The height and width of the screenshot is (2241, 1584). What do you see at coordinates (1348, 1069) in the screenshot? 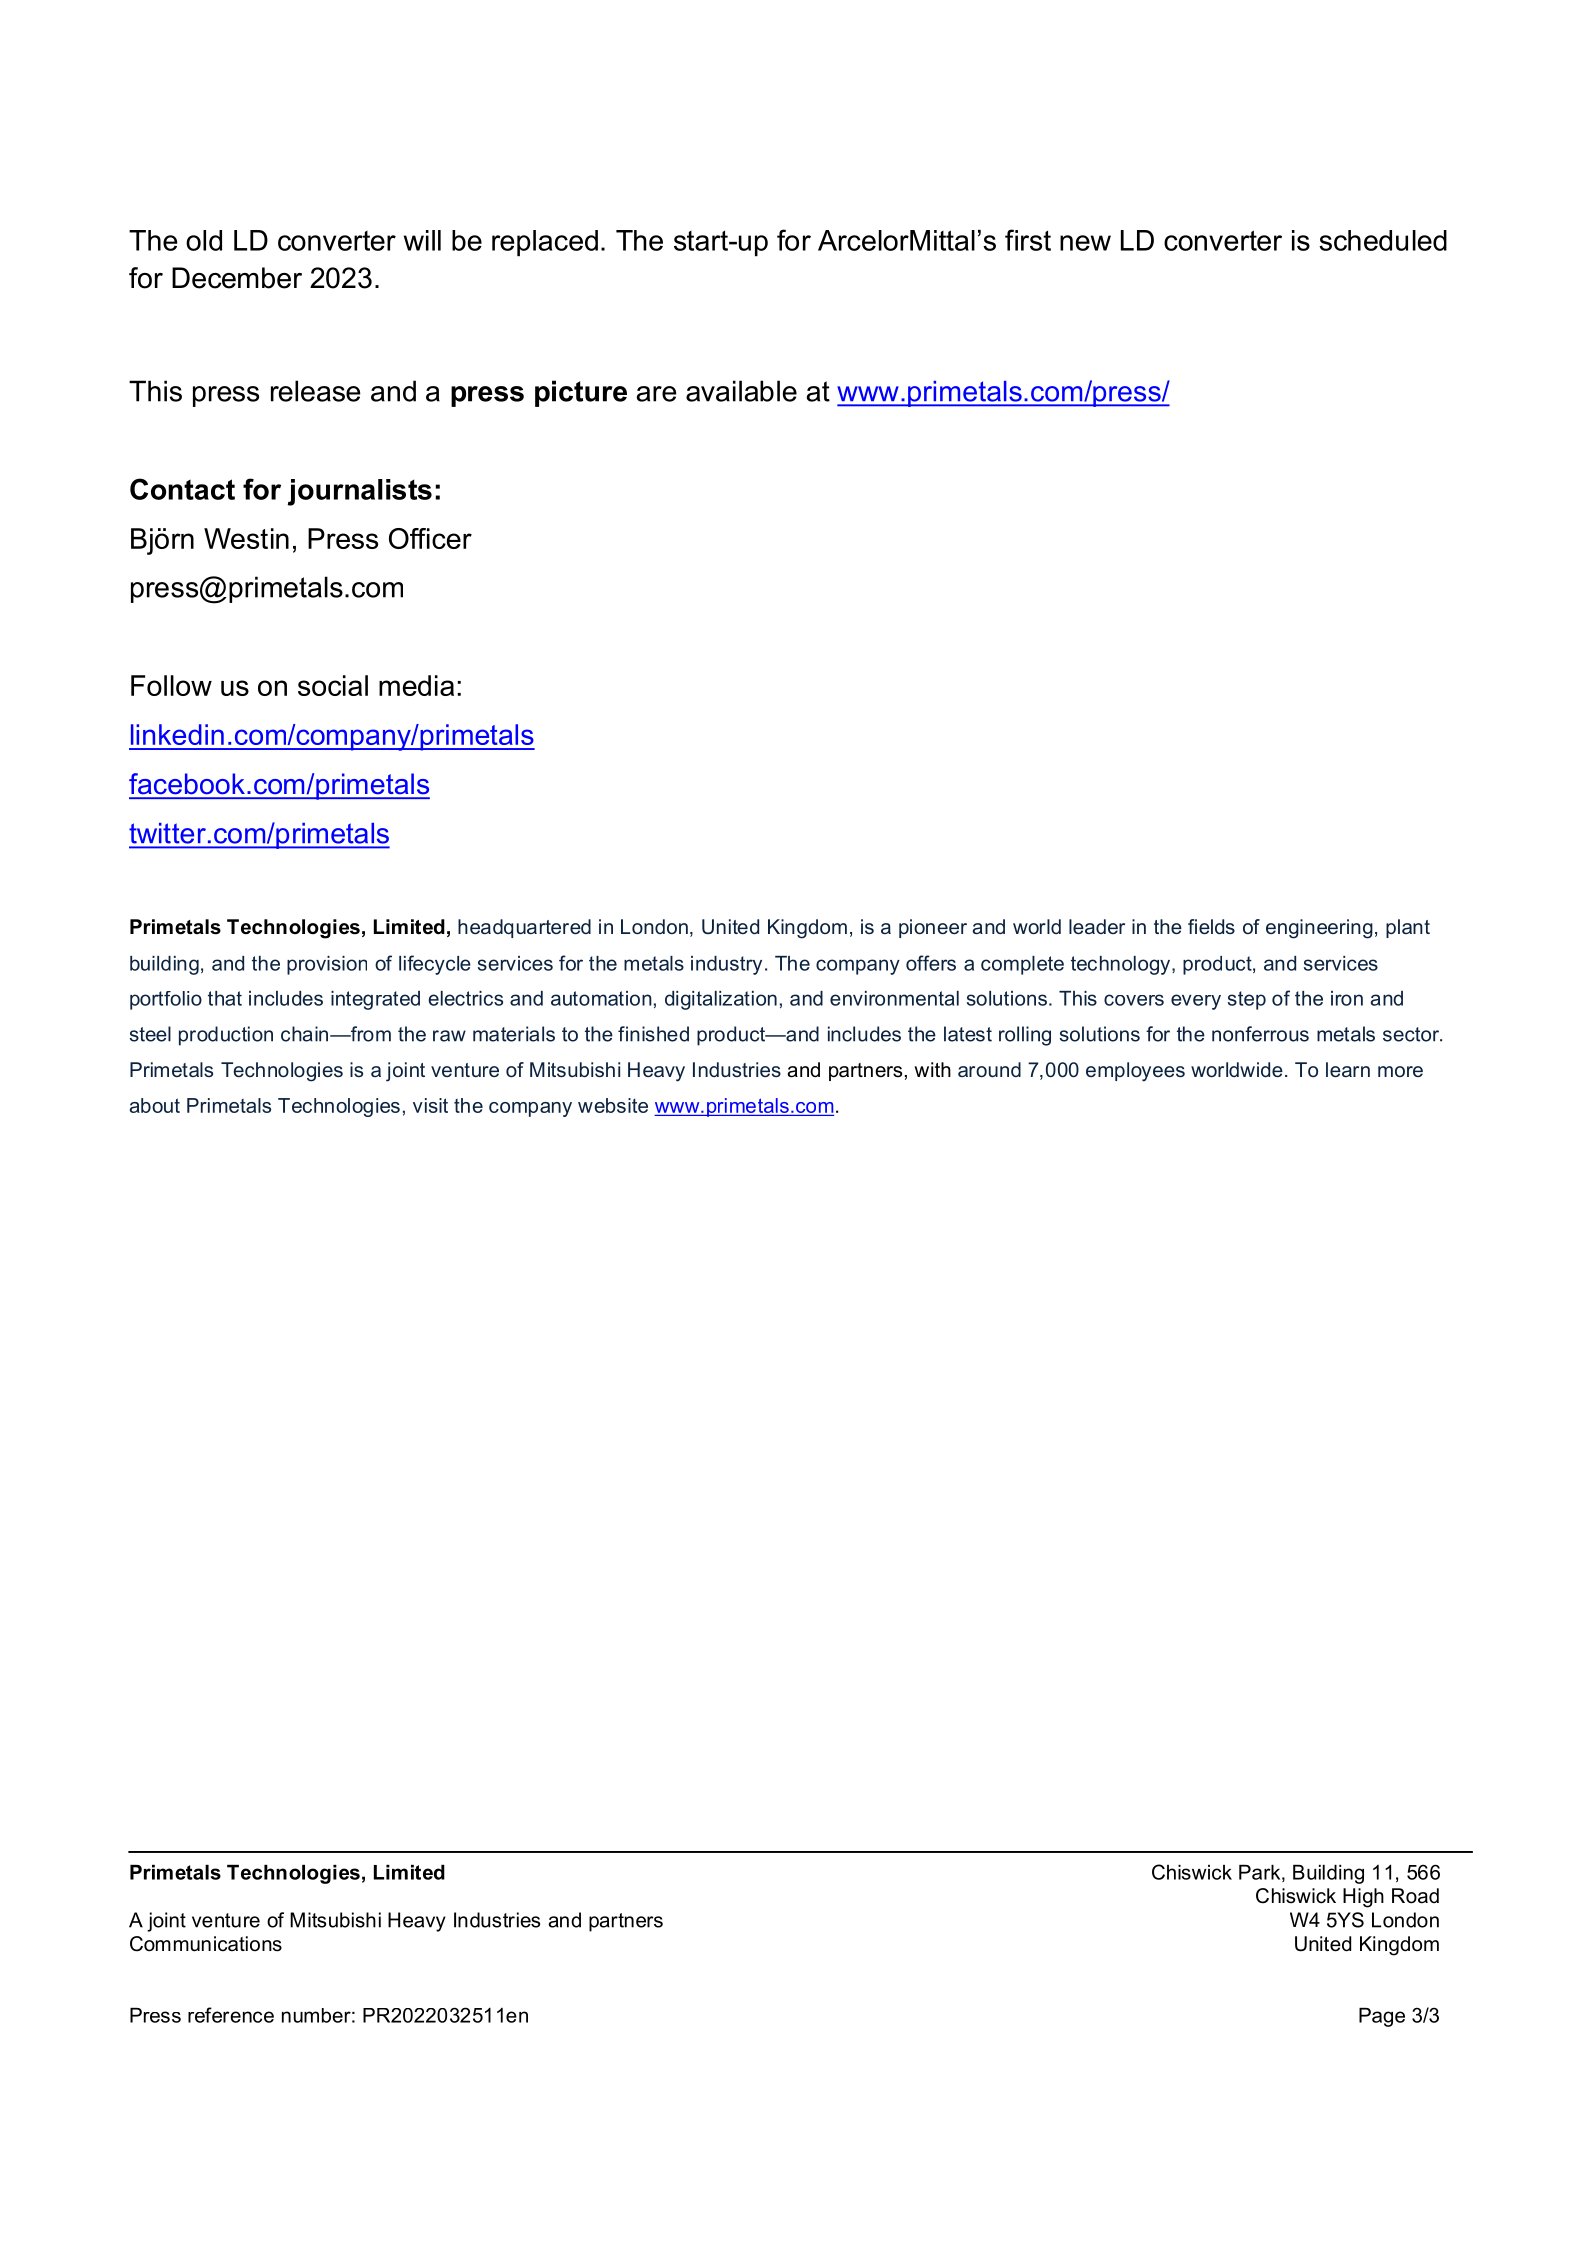
I see `learn` at bounding box center [1348, 1069].
